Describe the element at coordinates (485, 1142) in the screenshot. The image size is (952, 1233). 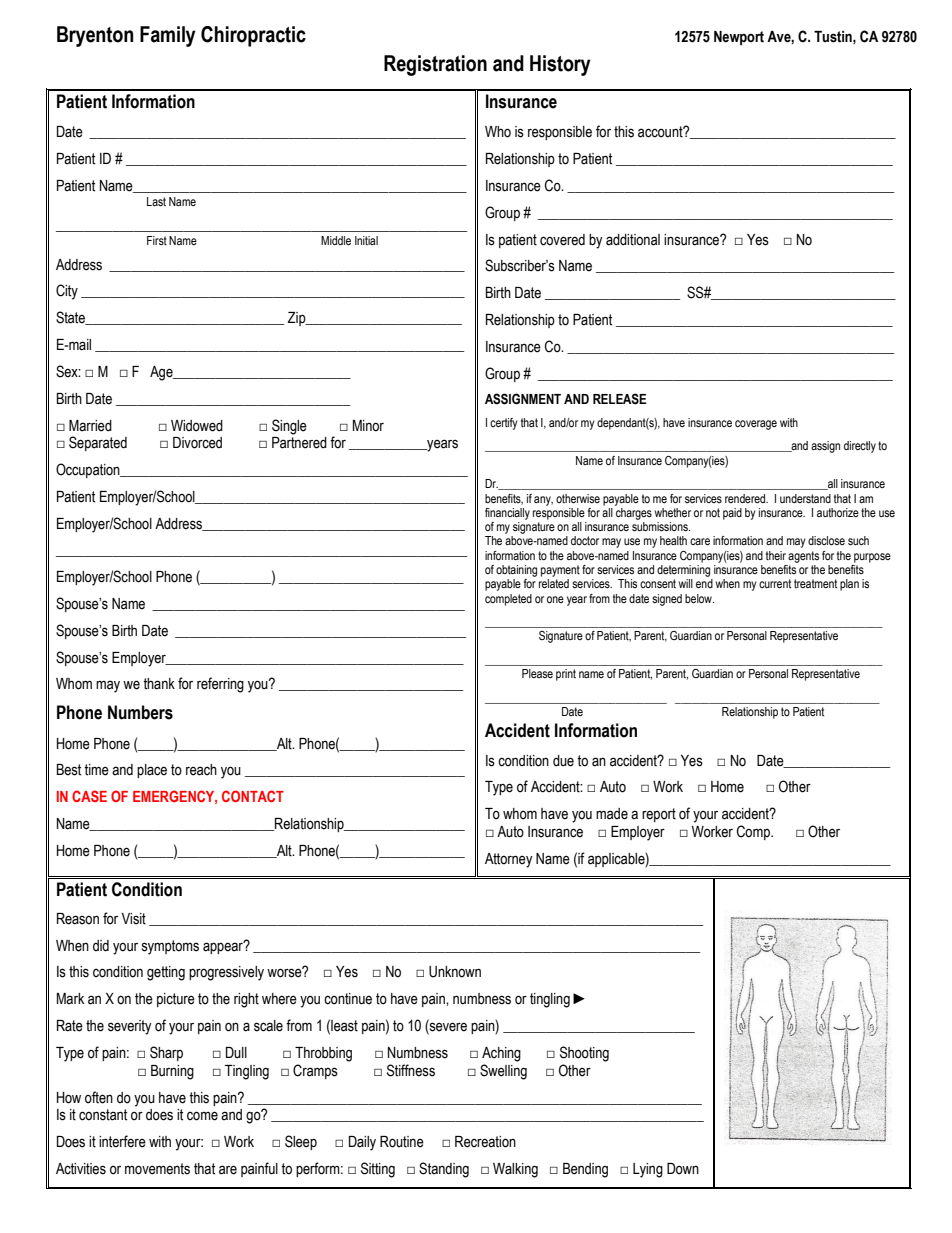
I see `Recreation` at that location.
